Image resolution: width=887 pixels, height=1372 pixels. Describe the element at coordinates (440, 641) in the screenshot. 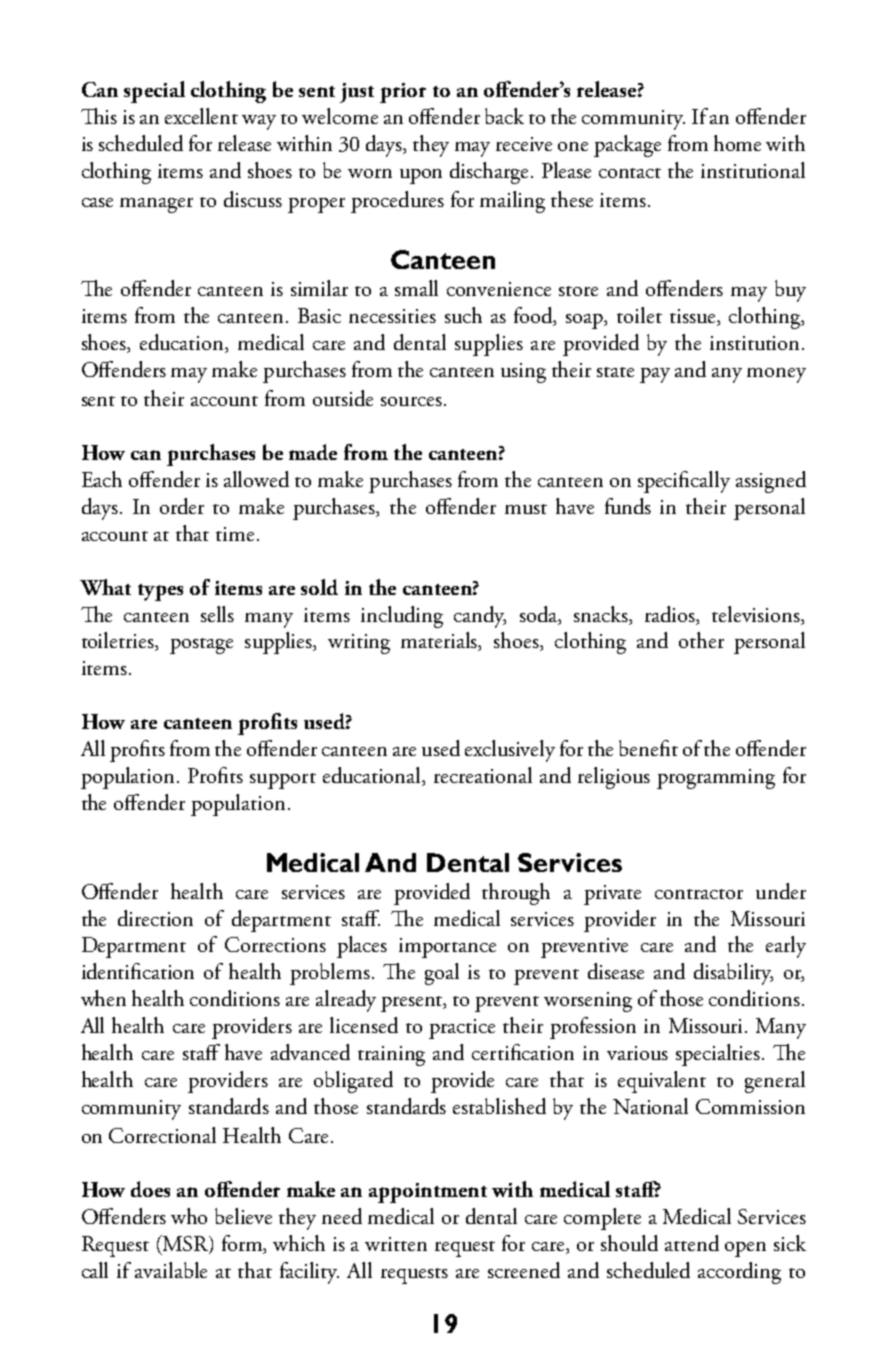

I see `materials` at that location.
